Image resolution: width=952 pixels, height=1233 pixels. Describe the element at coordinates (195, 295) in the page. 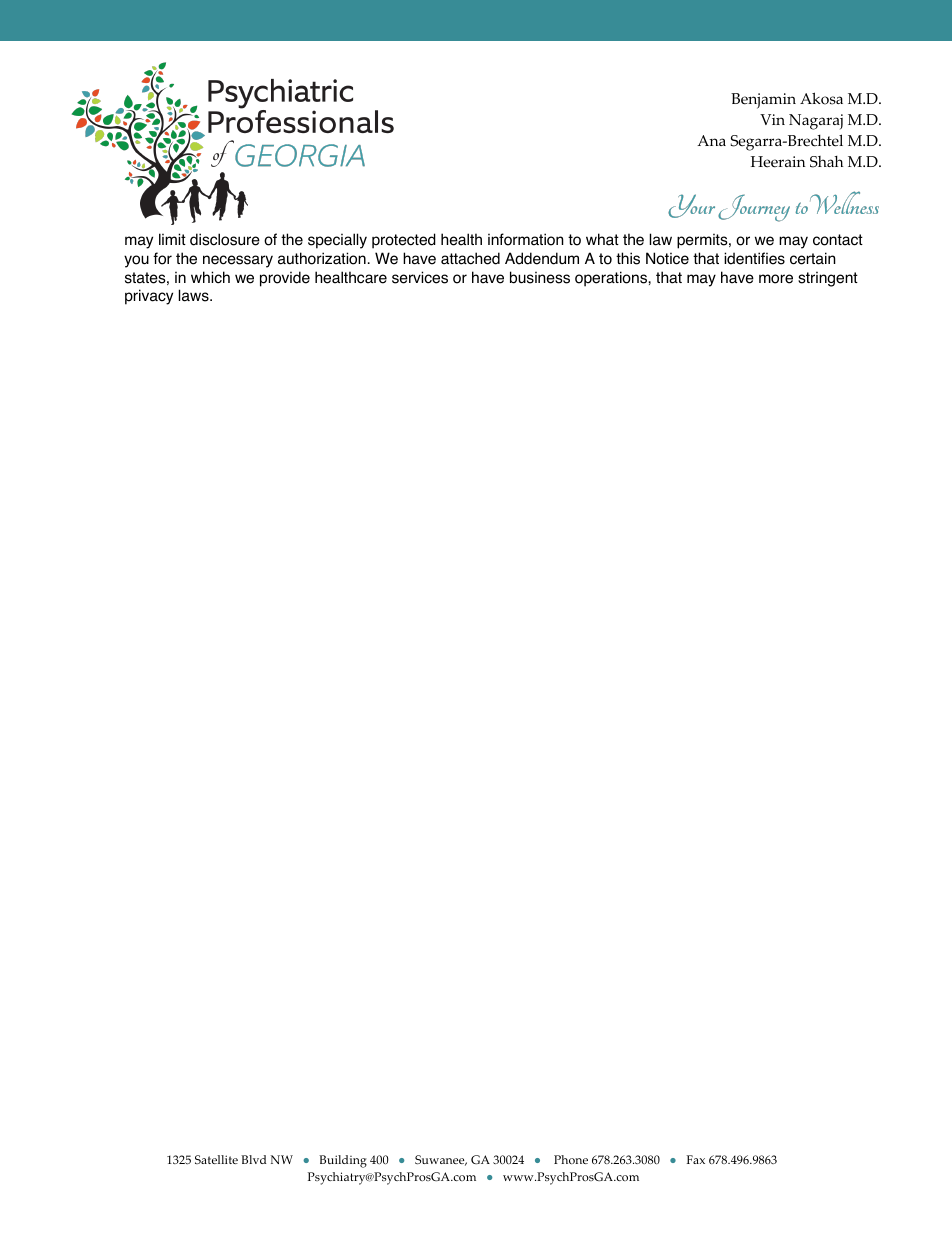

I see `laws` at that location.
